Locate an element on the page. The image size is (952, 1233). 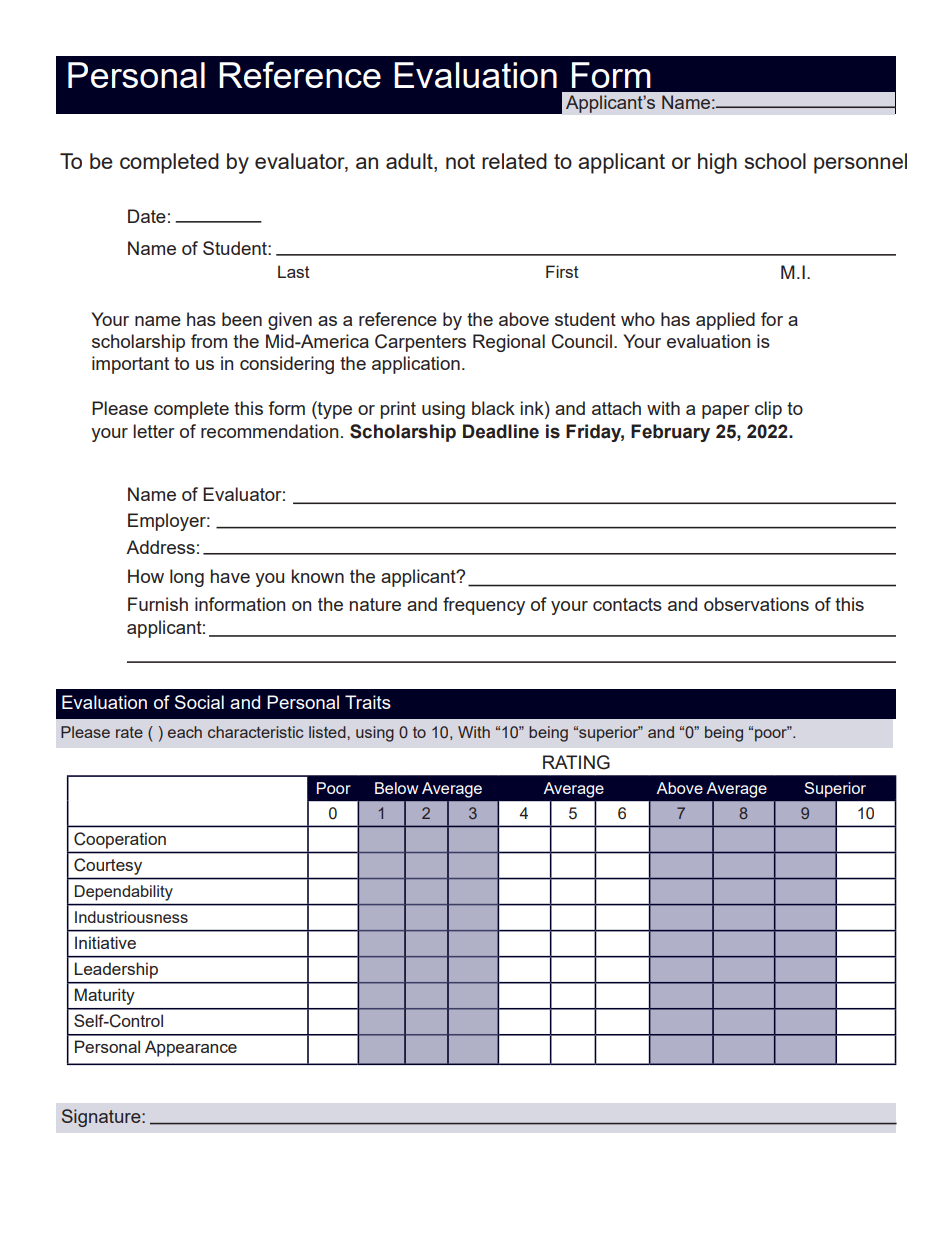
school is located at coordinates (775, 161).
